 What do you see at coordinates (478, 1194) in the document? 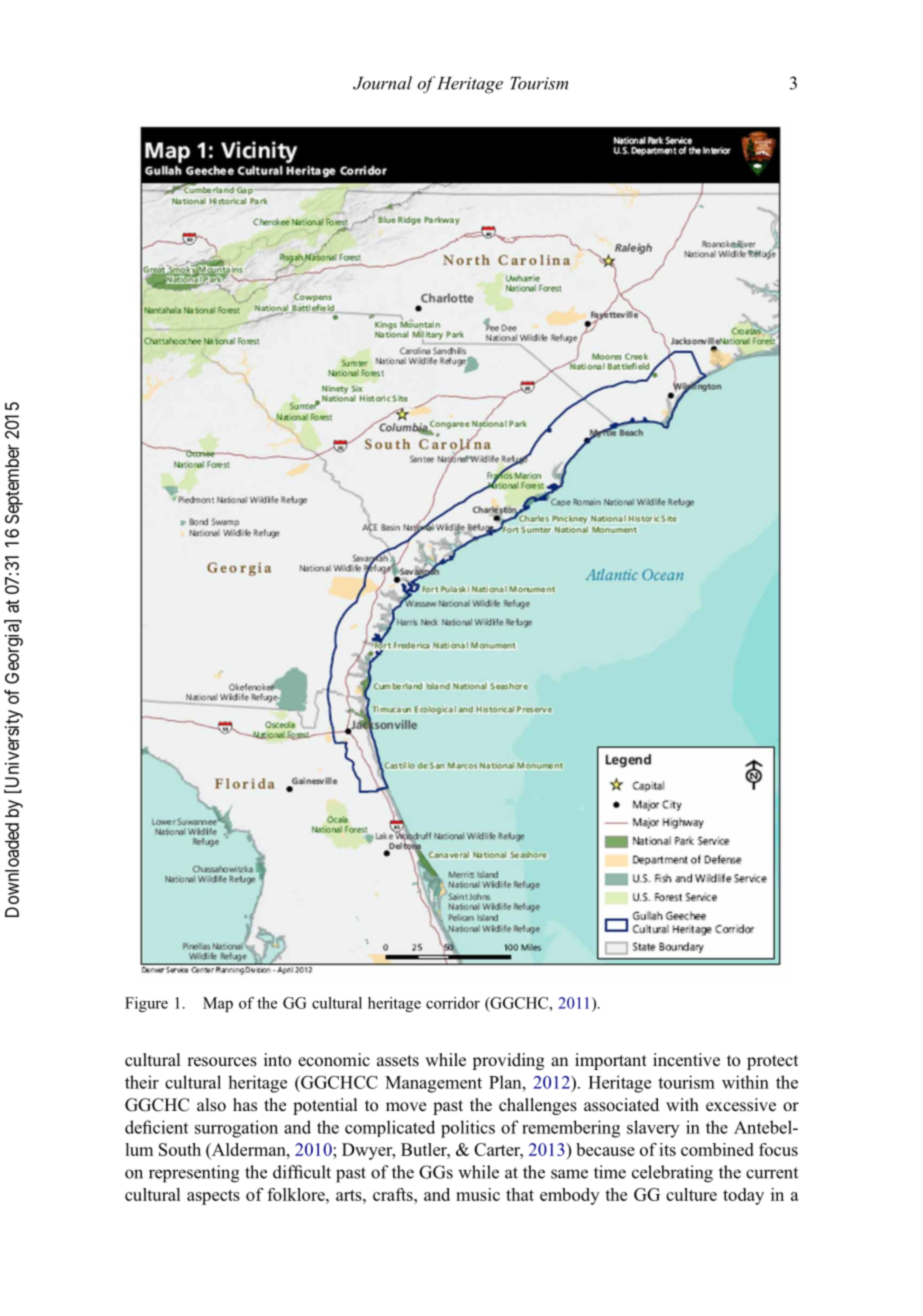
I see `music` at bounding box center [478, 1194].
